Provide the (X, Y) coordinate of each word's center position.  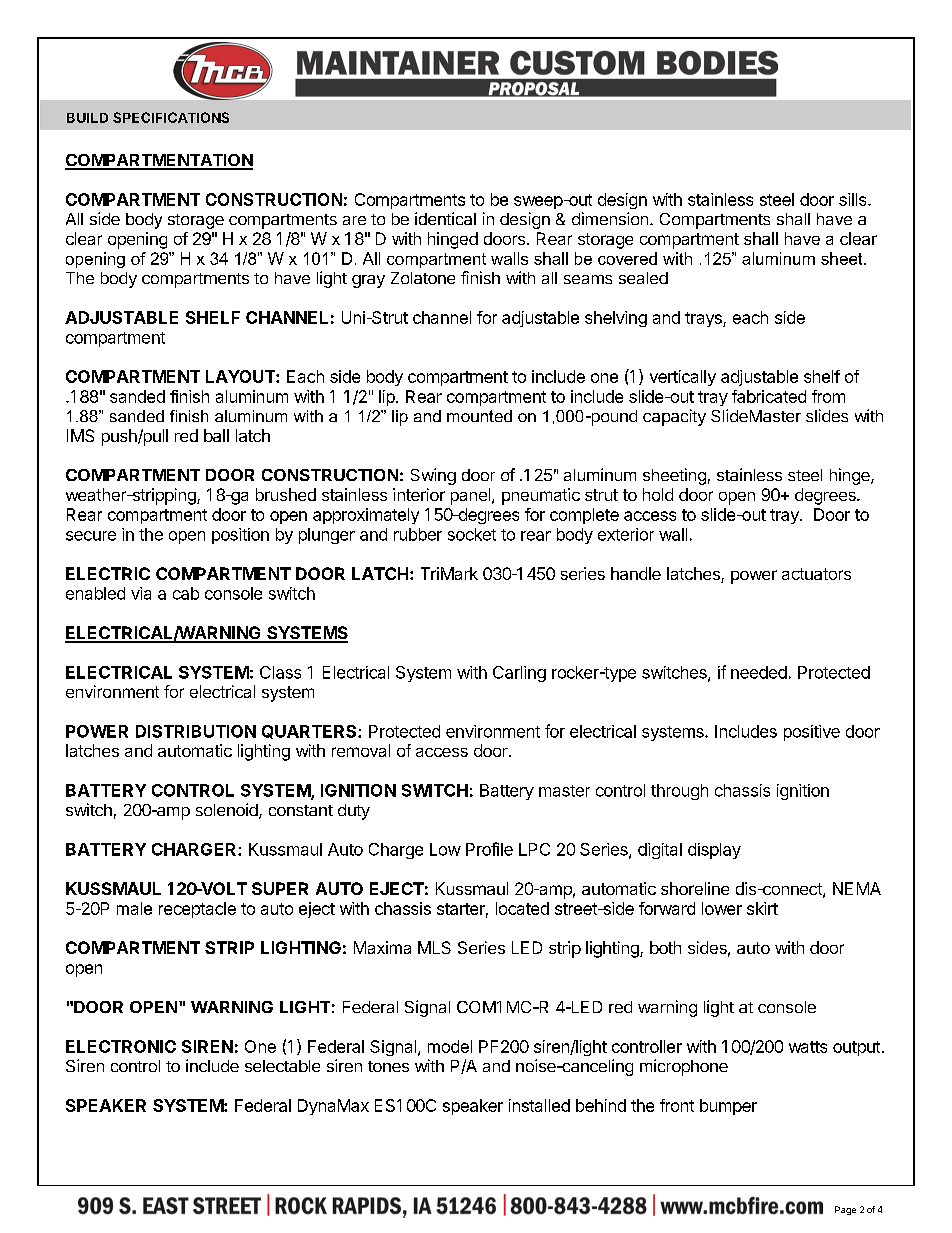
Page (845, 1210)
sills (854, 199)
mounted (479, 416)
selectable (282, 1066)
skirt (762, 908)
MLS (434, 947)
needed (759, 672)
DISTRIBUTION (196, 731)
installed (539, 1105)
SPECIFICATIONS (171, 117)
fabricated (769, 396)
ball (216, 435)
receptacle (197, 910)
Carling (519, 674)
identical (445, 218)
